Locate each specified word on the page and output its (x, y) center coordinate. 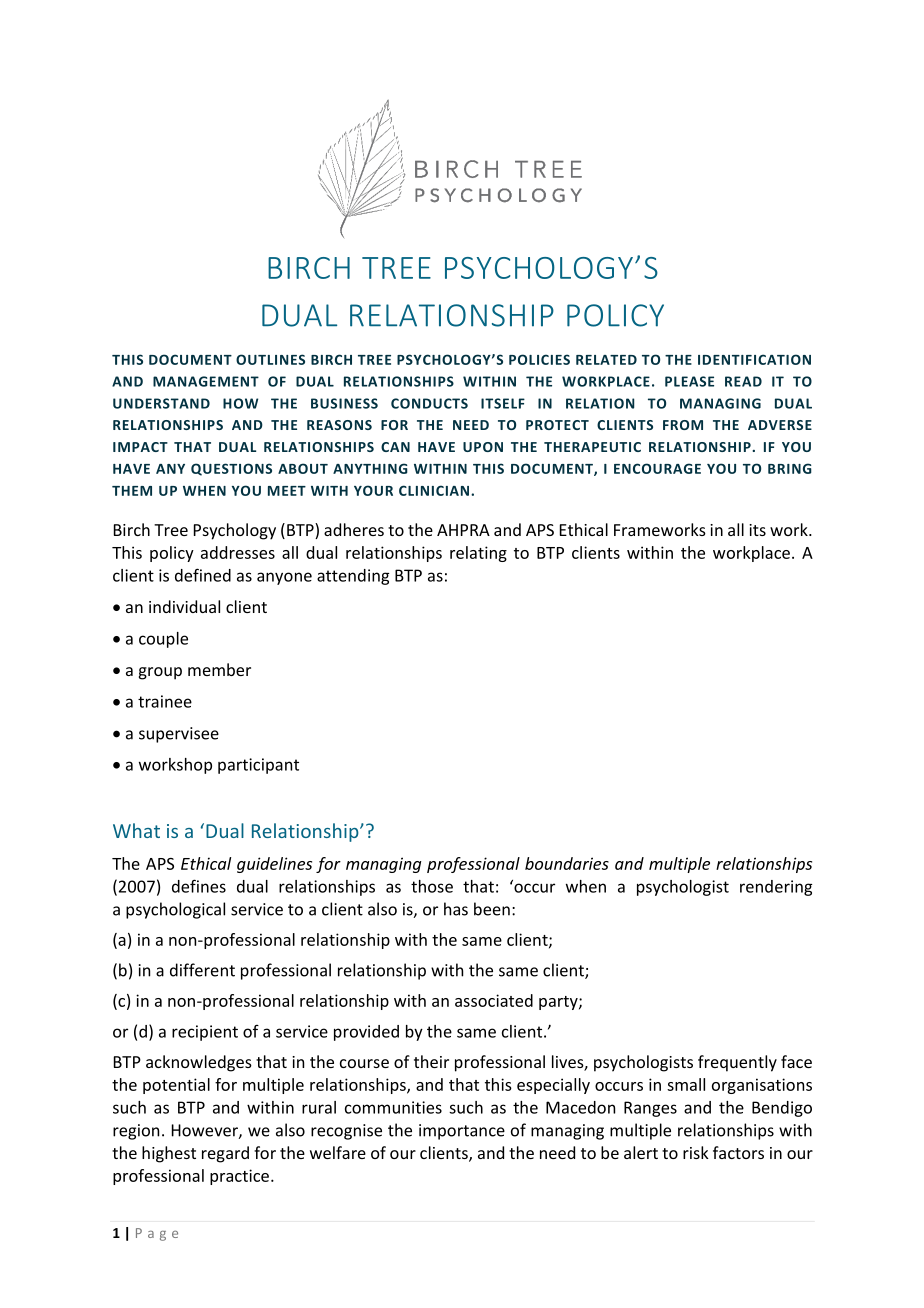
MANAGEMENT (206, 381)
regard (225, 1154)
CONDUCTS (429, 403)
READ (743, 381)
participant (258, 766)
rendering (776, 888)
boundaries (567, 863)
